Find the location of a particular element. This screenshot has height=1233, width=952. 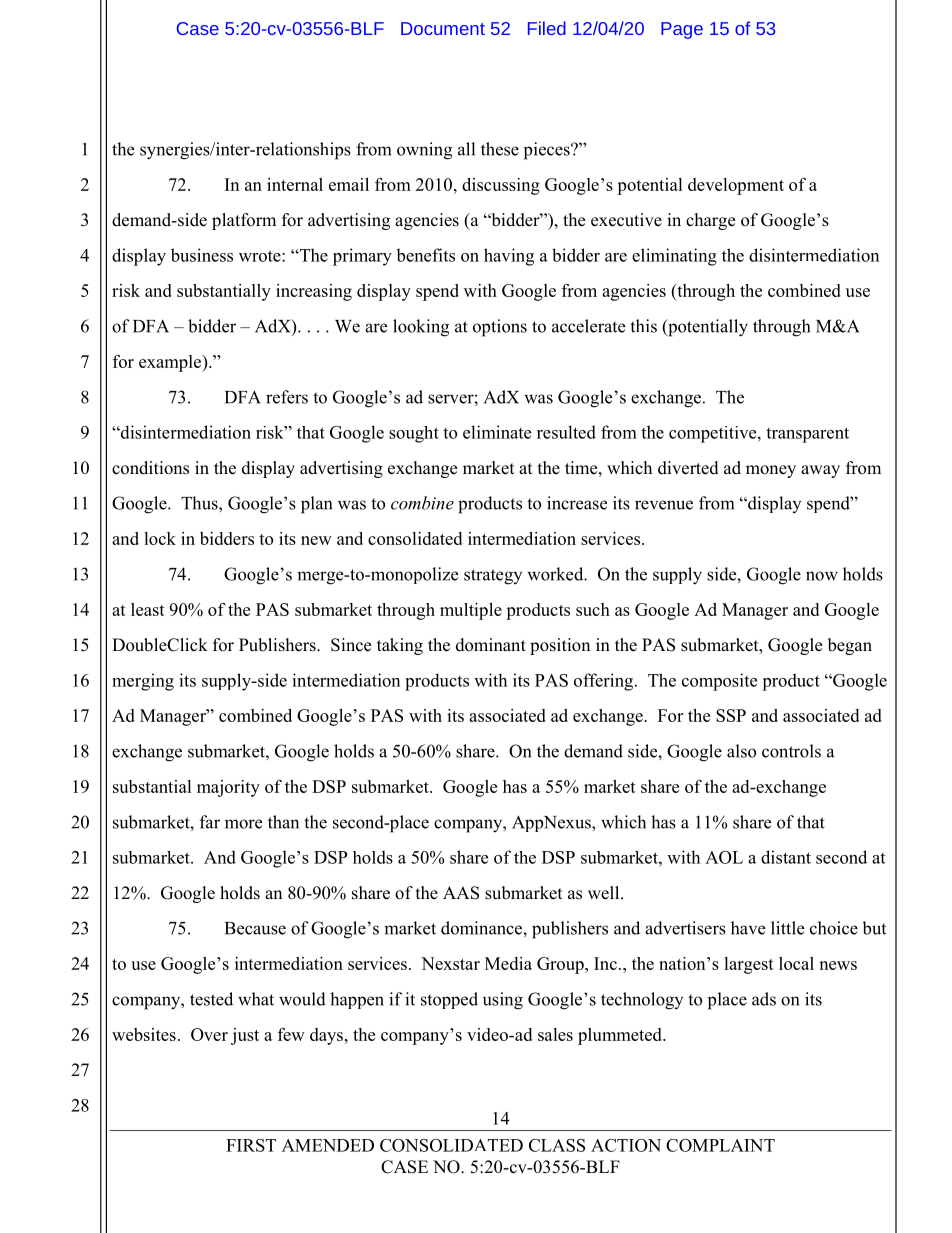

eliminating is located at coordinates (674, 257).
